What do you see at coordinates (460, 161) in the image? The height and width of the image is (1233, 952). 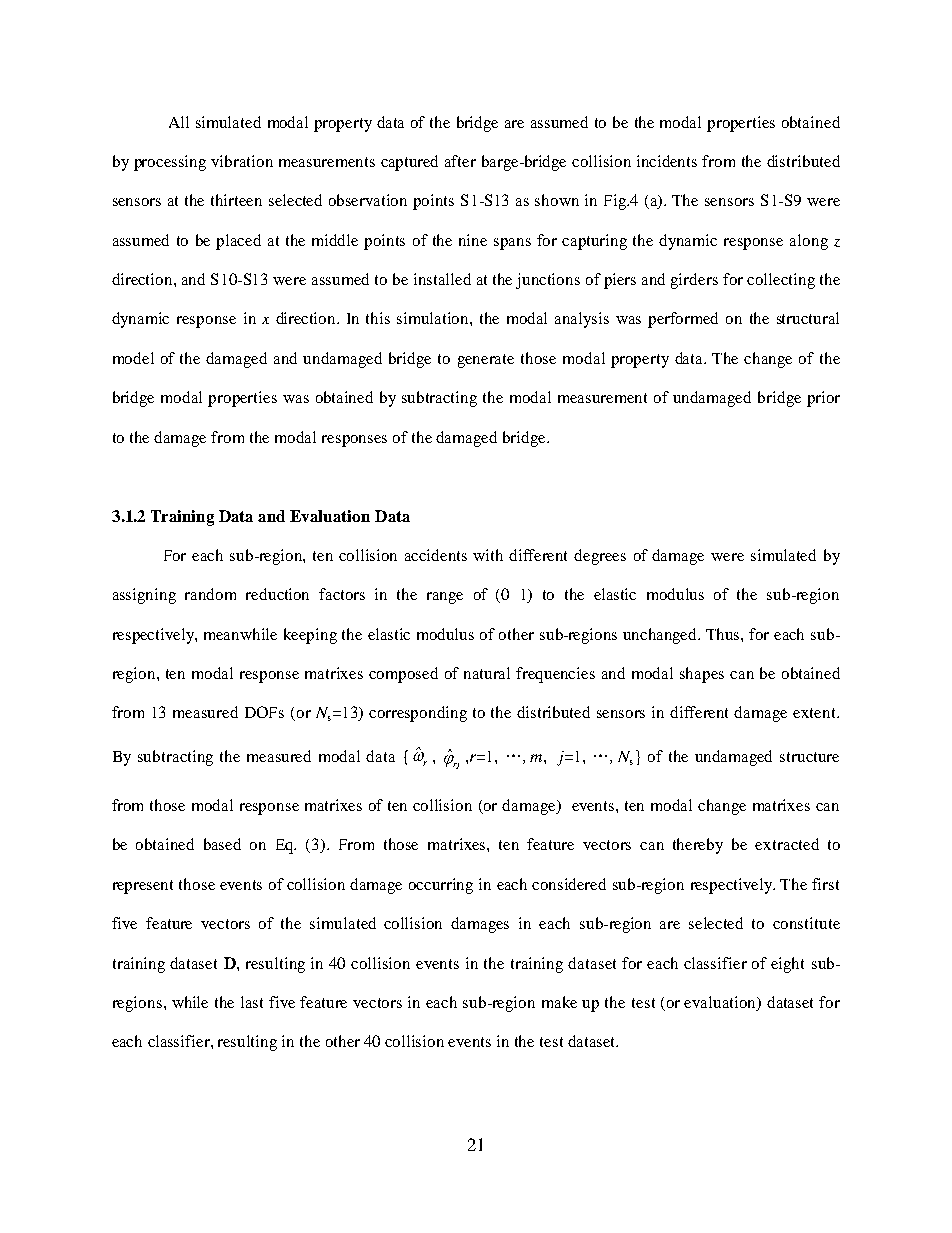 I see `after` at bounding box center [460, 161].
